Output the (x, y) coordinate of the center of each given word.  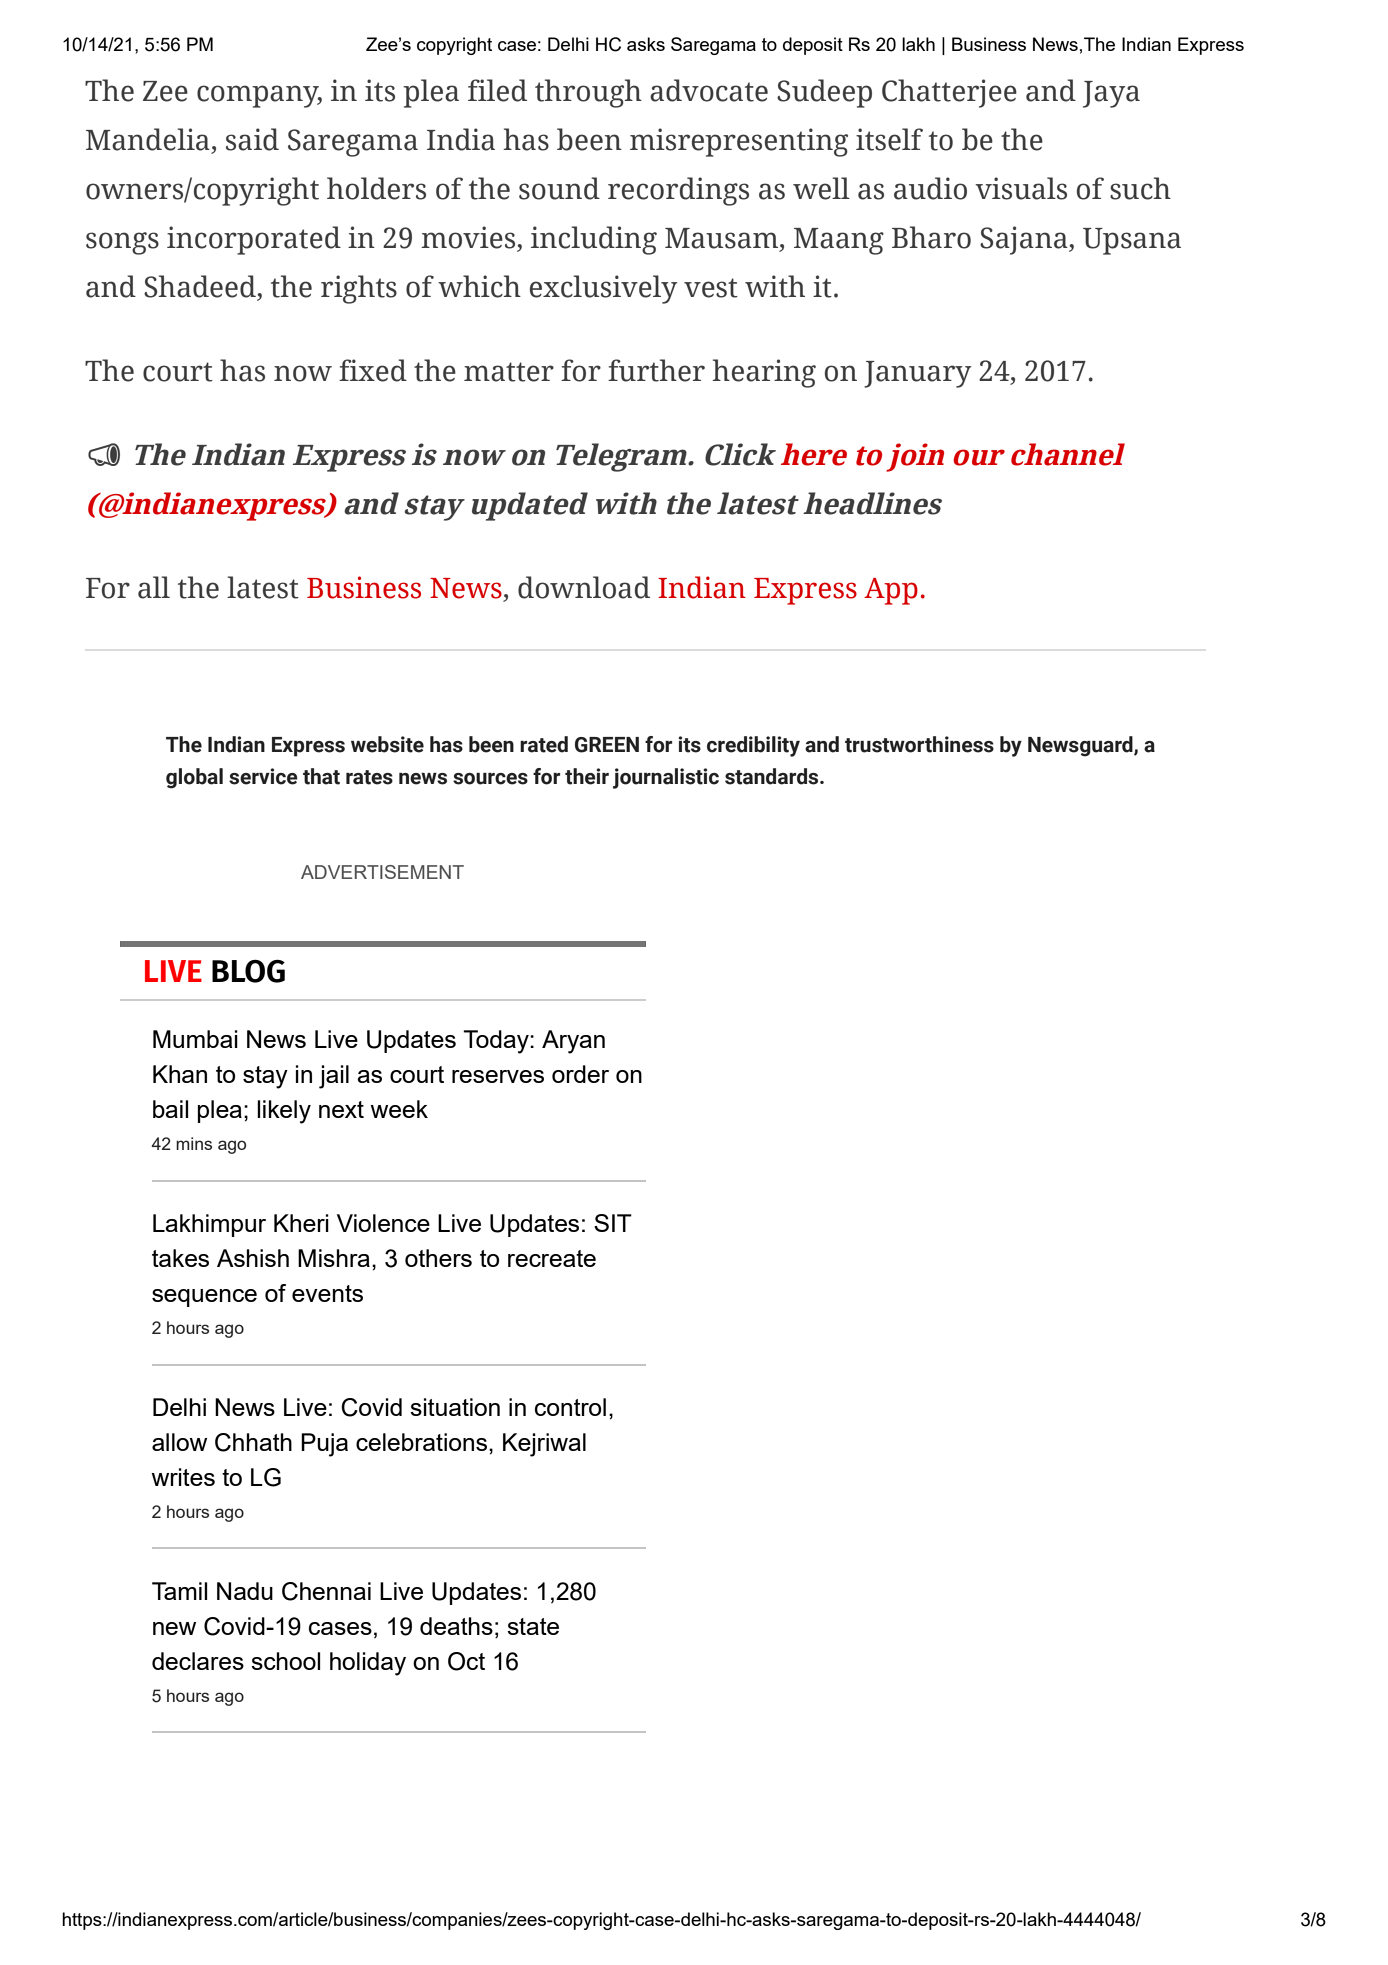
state (533, 1626)
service (263, 776)
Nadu (245, 1591)
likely (284, 1112)
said (252, 139)
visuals (1021, 188)
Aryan (573, 1042)
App (891, 591)
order (580, 1074)
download (584, 587)
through (588, 93)
